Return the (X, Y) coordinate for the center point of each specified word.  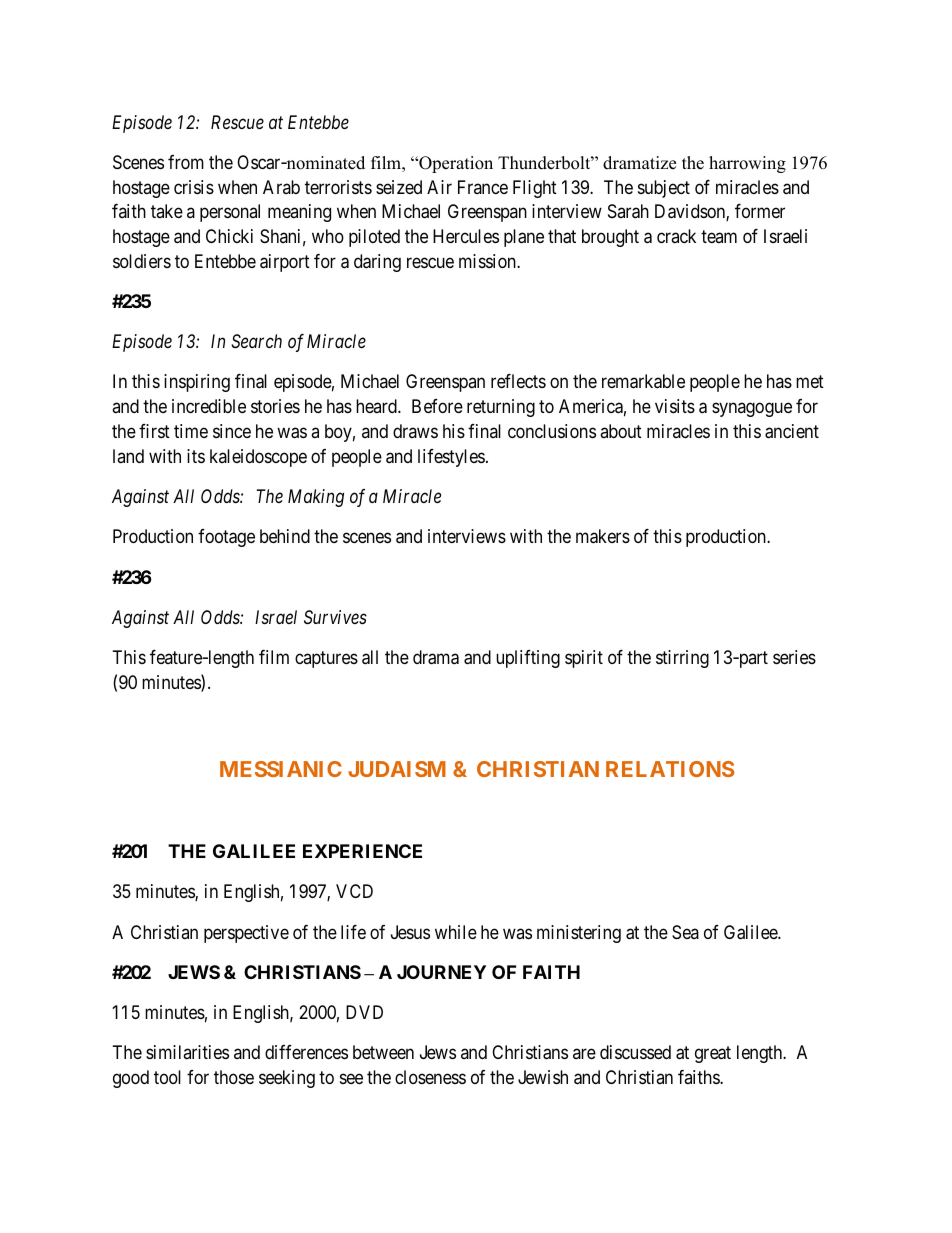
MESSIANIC (281, 769)
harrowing (747, 164)
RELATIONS (670, 769)
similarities (187, 1052)
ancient (792, 431)
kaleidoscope (258, 458)
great (713, 1055)
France (483, 187)
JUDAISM (397, 769)
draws (415, 431)
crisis (194, 187)
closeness (430, 1077)
